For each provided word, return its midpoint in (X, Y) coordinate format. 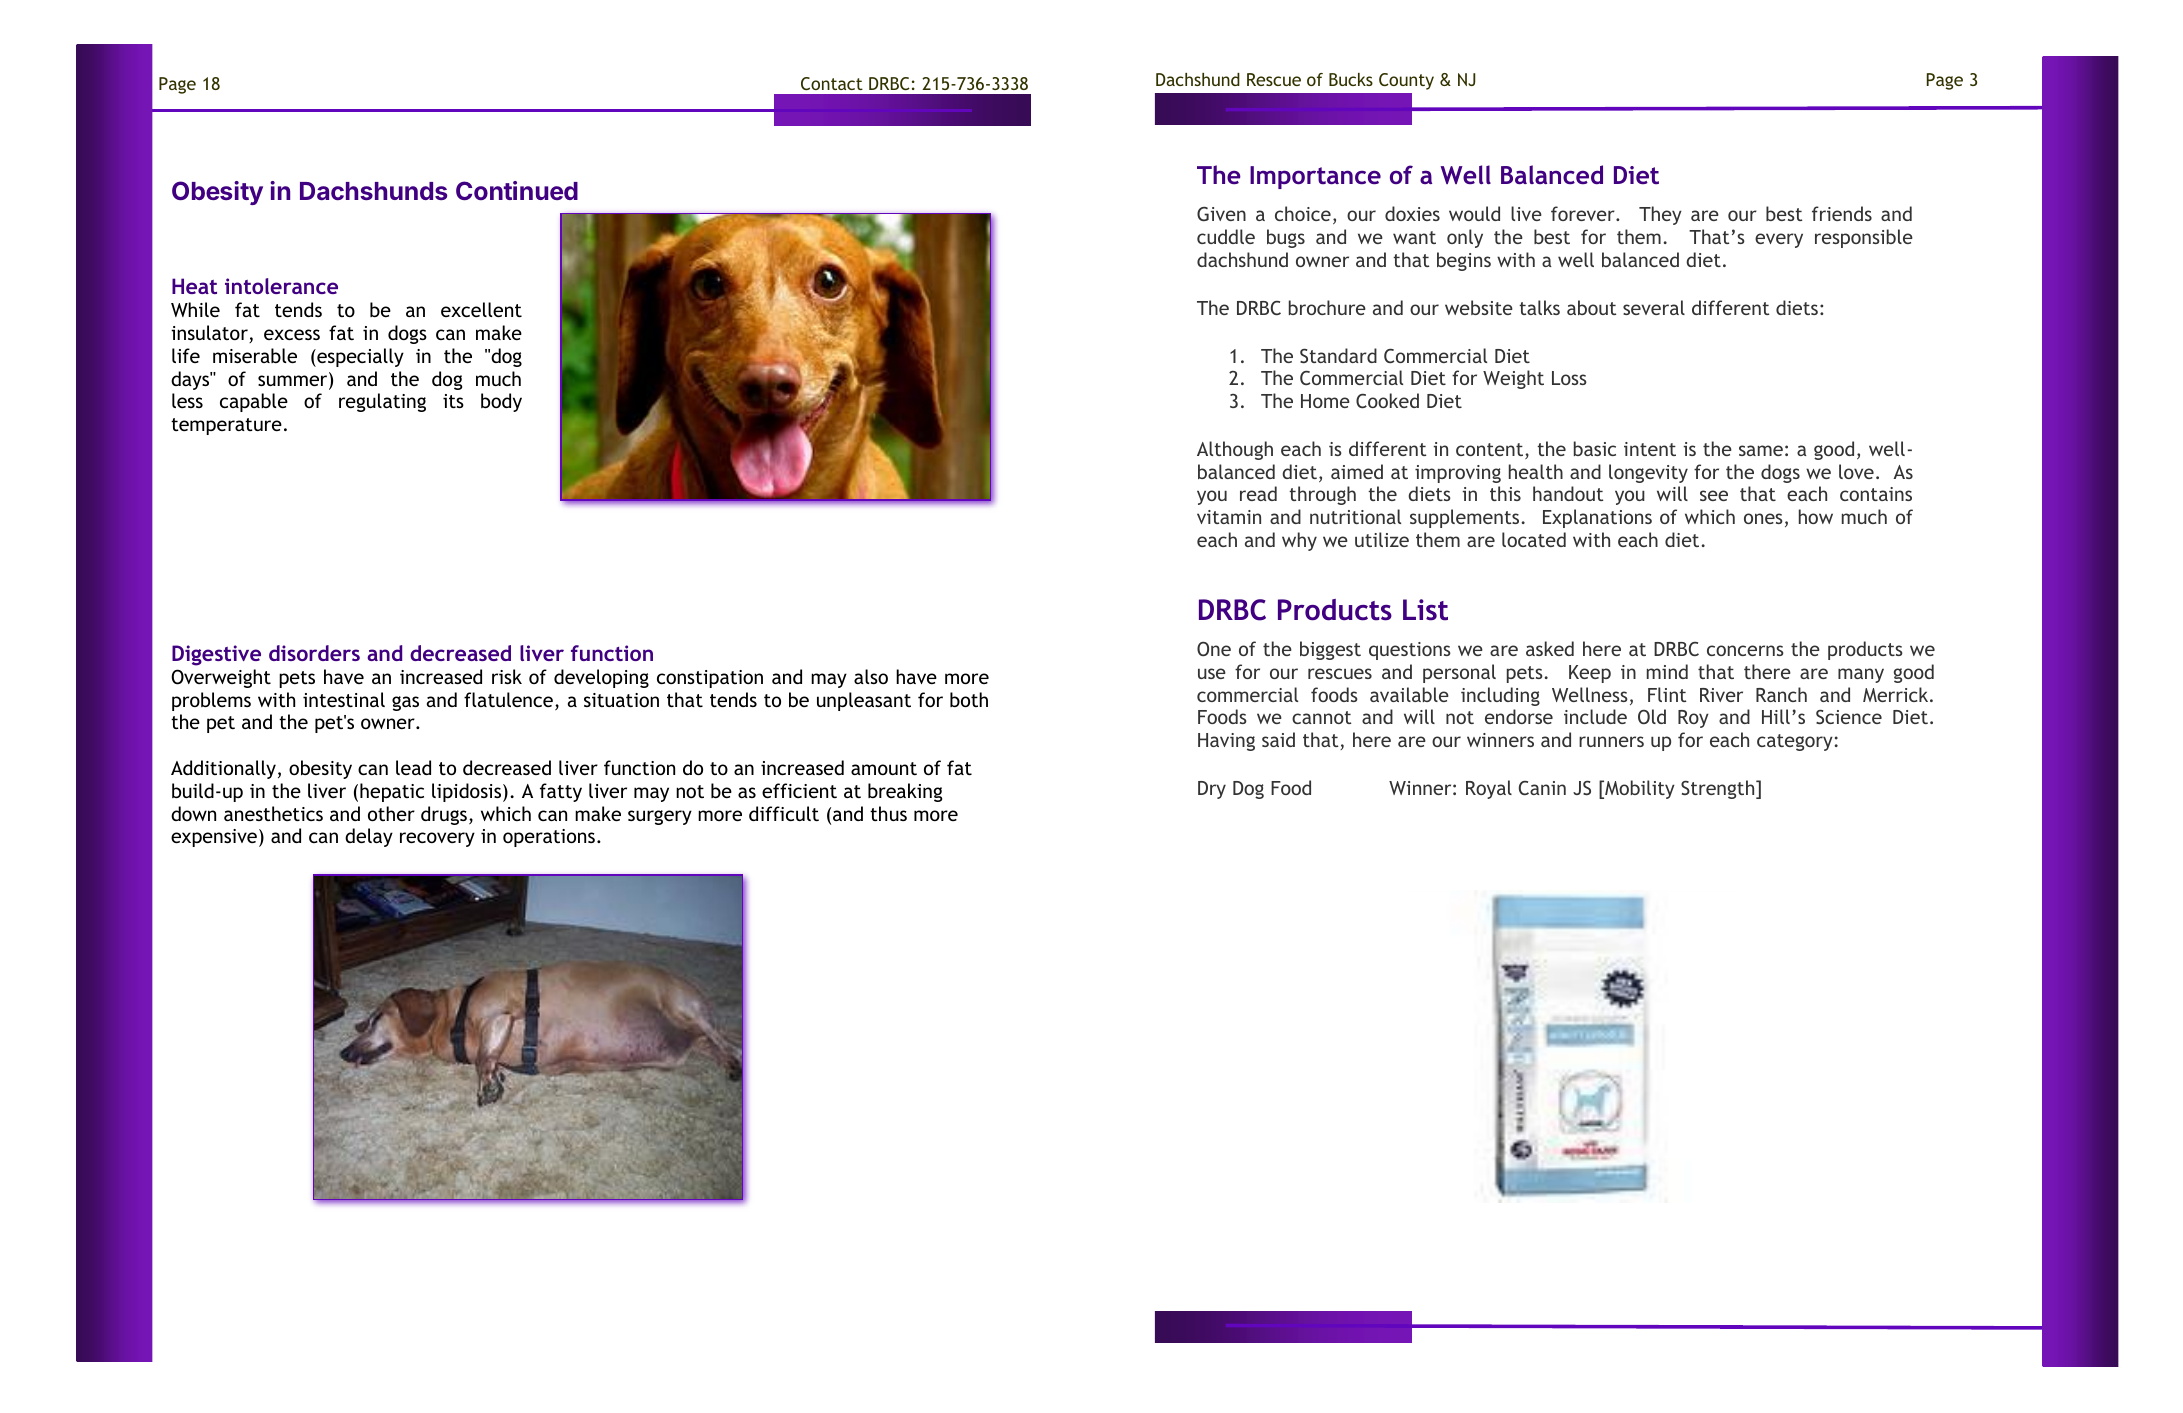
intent (1650, 449)
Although (1235, 450)
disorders (314, 653)
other (391, 813)
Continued (517, 190)
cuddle (1226, 236)
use (1212, 673)
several (1654, 307)
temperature (226, 426)
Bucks (1351, 79)
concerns (1745, 650)
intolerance (281, 286)
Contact (832, 83)
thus (888, 813)
